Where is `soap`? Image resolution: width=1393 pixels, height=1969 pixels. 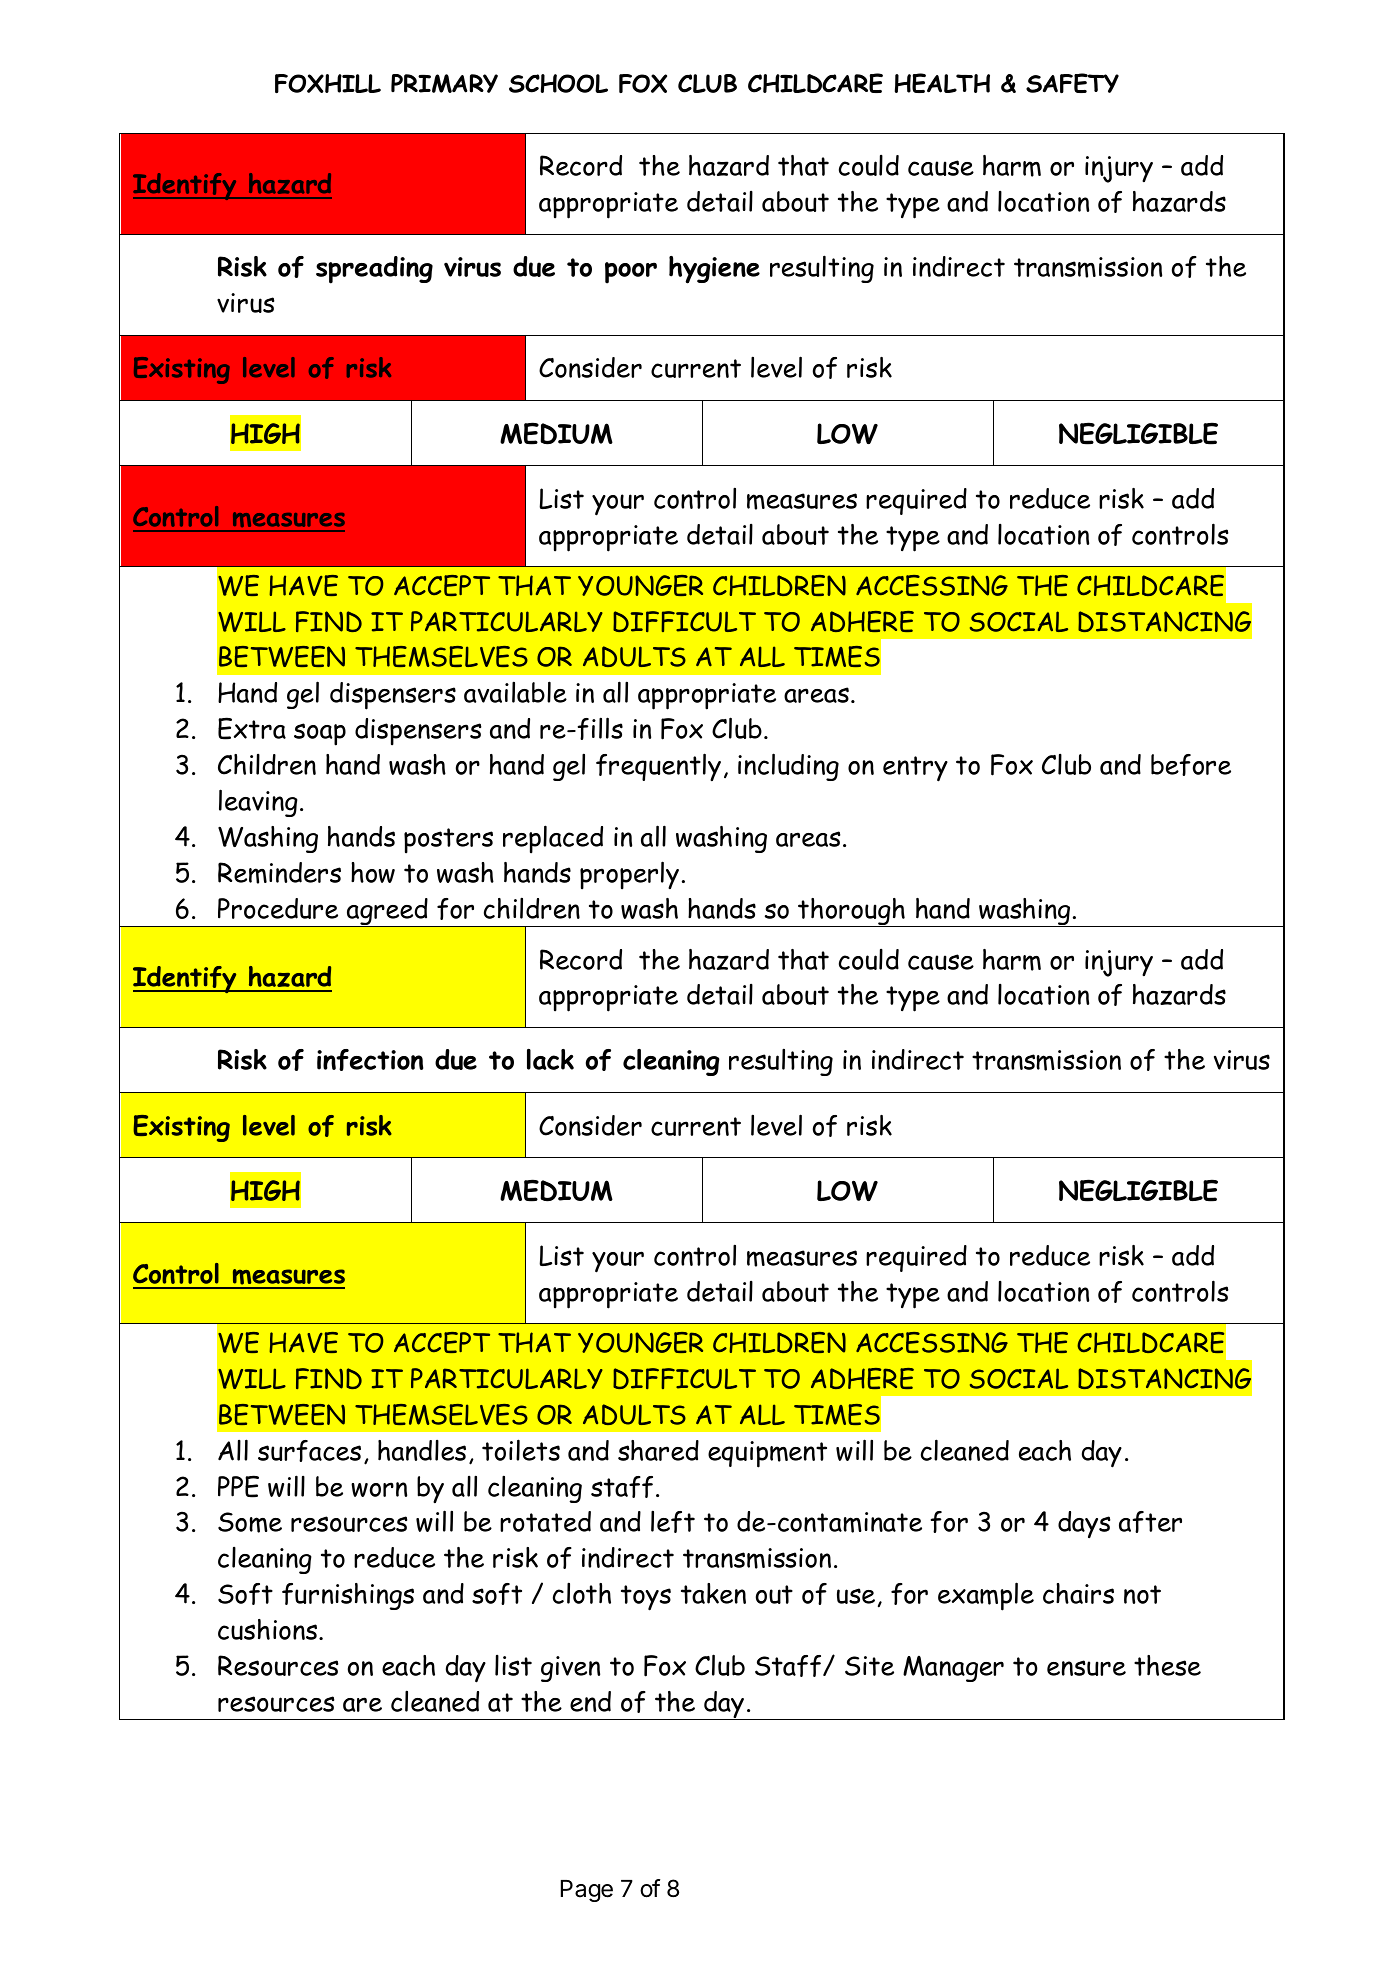
soap is located at coordinates (320, 734).
